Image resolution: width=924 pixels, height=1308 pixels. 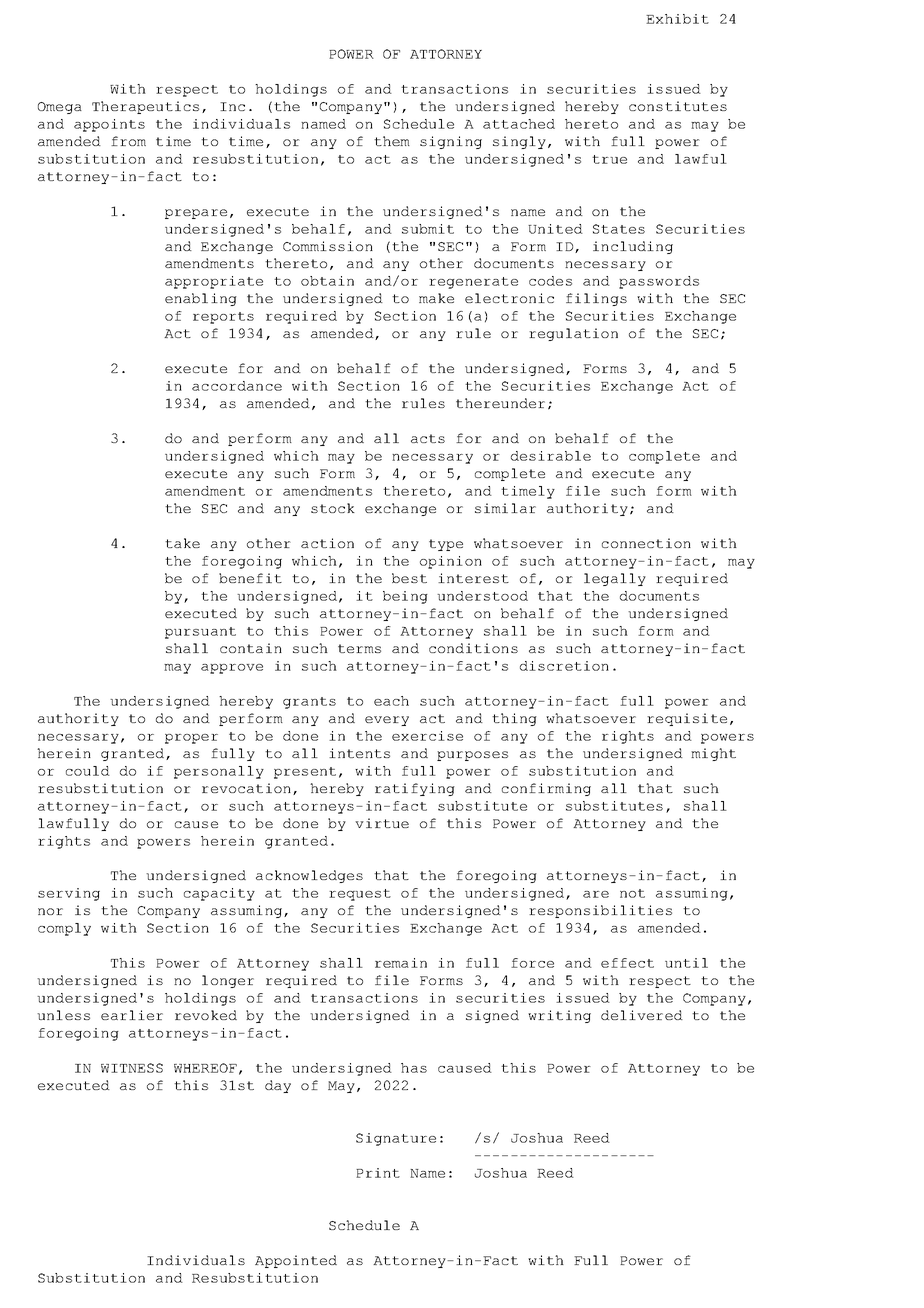 What do you see at coordinates (359, 648) in the screenshot?
I see `terms` at bounding box center [359, 648].
